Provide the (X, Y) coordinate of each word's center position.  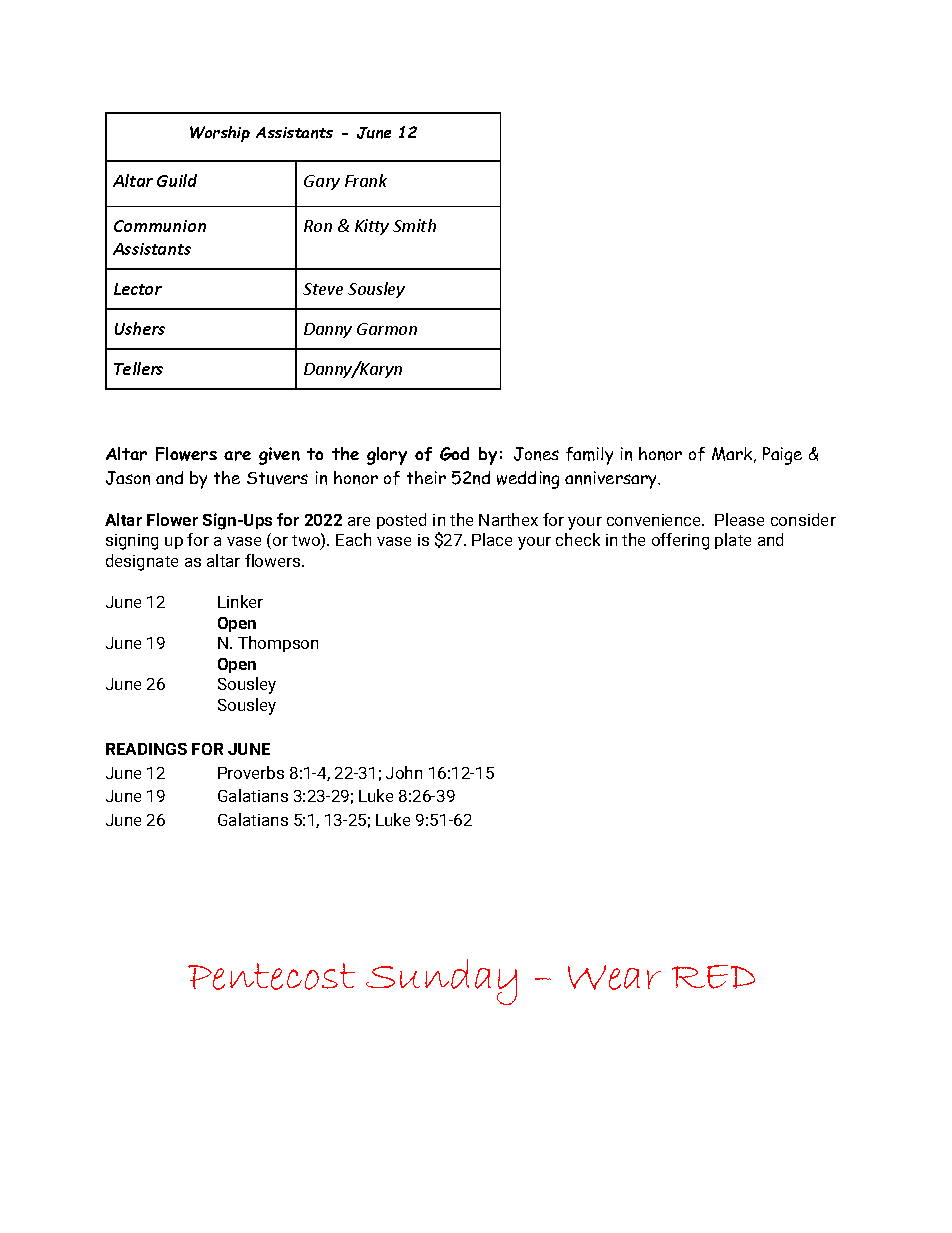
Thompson (278, 644)
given (279, 456)
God (454, 454)
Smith (414, 225)
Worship (220, 134)
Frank (366, 180)
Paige (782, 456)
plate (733, 541)
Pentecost (271, 976)
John (404, 772)
